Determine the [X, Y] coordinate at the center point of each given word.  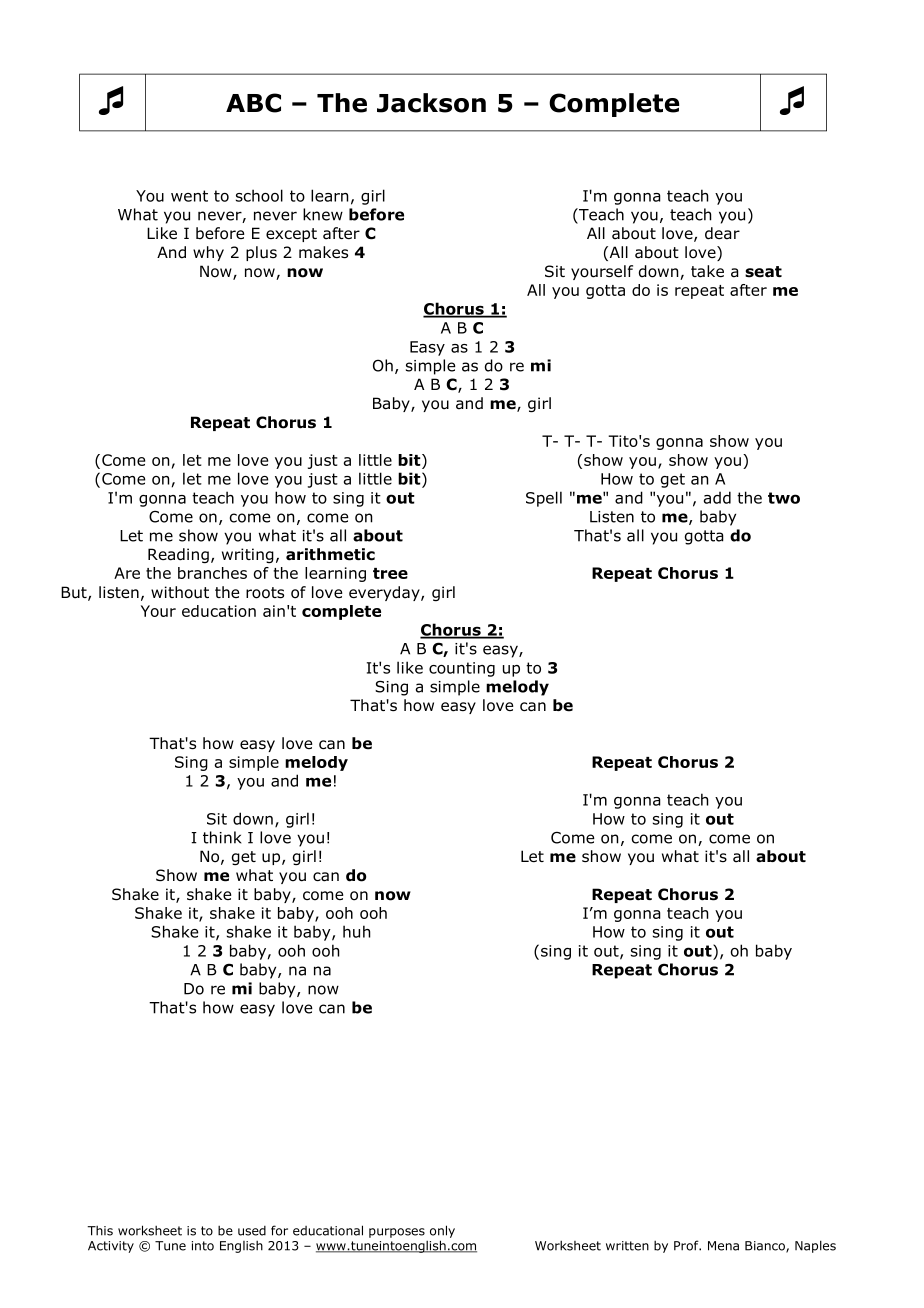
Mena [723, 1246]
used [252, 1231]
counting [462, 669]
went [189, 196]
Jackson [431, 103]
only [442, 1231]
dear [722, 233]
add [717, 497]
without [180, 592]
